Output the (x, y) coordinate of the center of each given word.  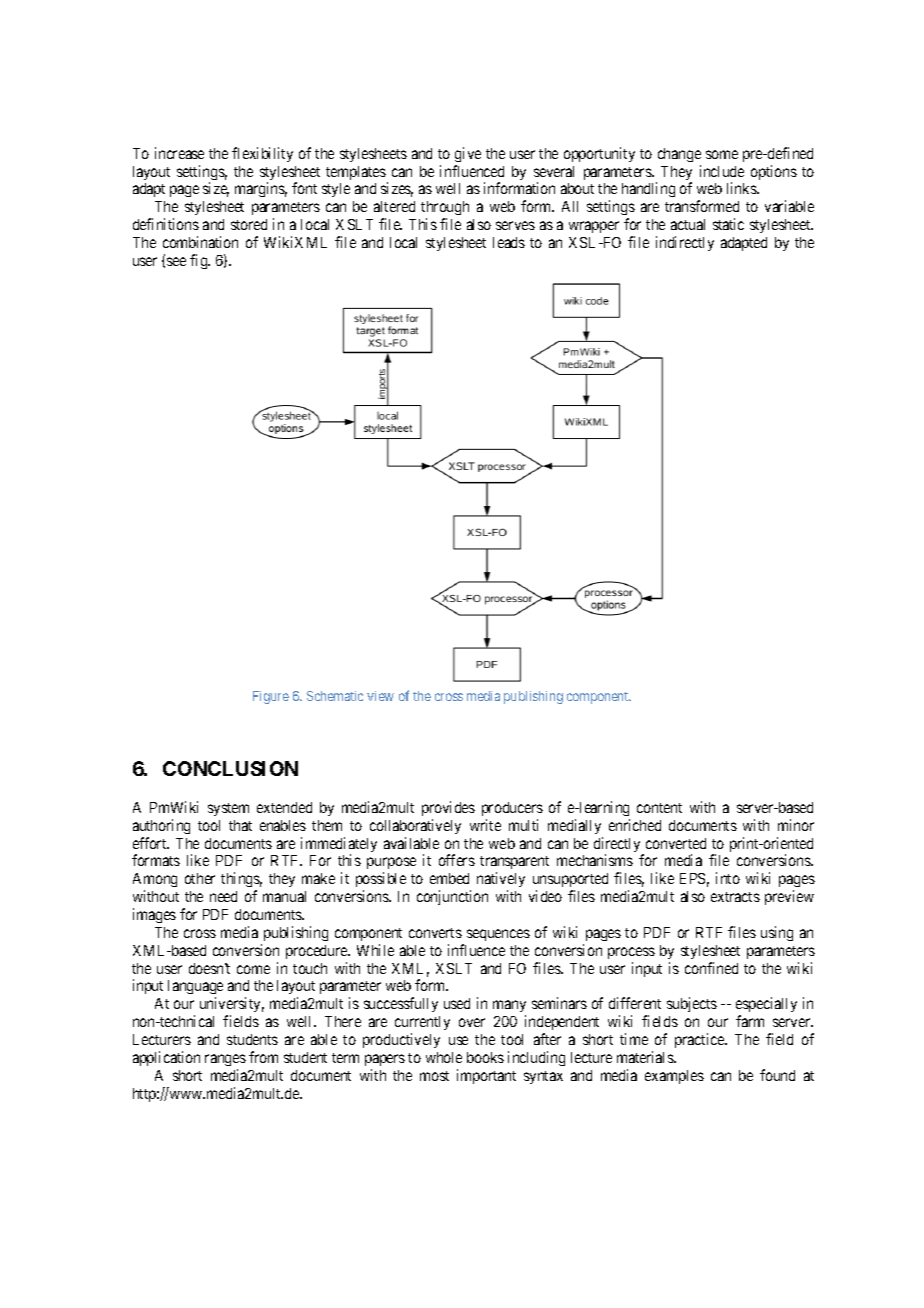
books (485, 1057)
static (728, 224)
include (722, 171)
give (468, 154)
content (659, 808)
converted (676, 843)
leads (509, 242)
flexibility (262, 154)
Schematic (335, 696)
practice (700, 1040)
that (240, 825)
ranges (225, 1060)
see (176, 261)
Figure (271, 697)
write (485, 825)
